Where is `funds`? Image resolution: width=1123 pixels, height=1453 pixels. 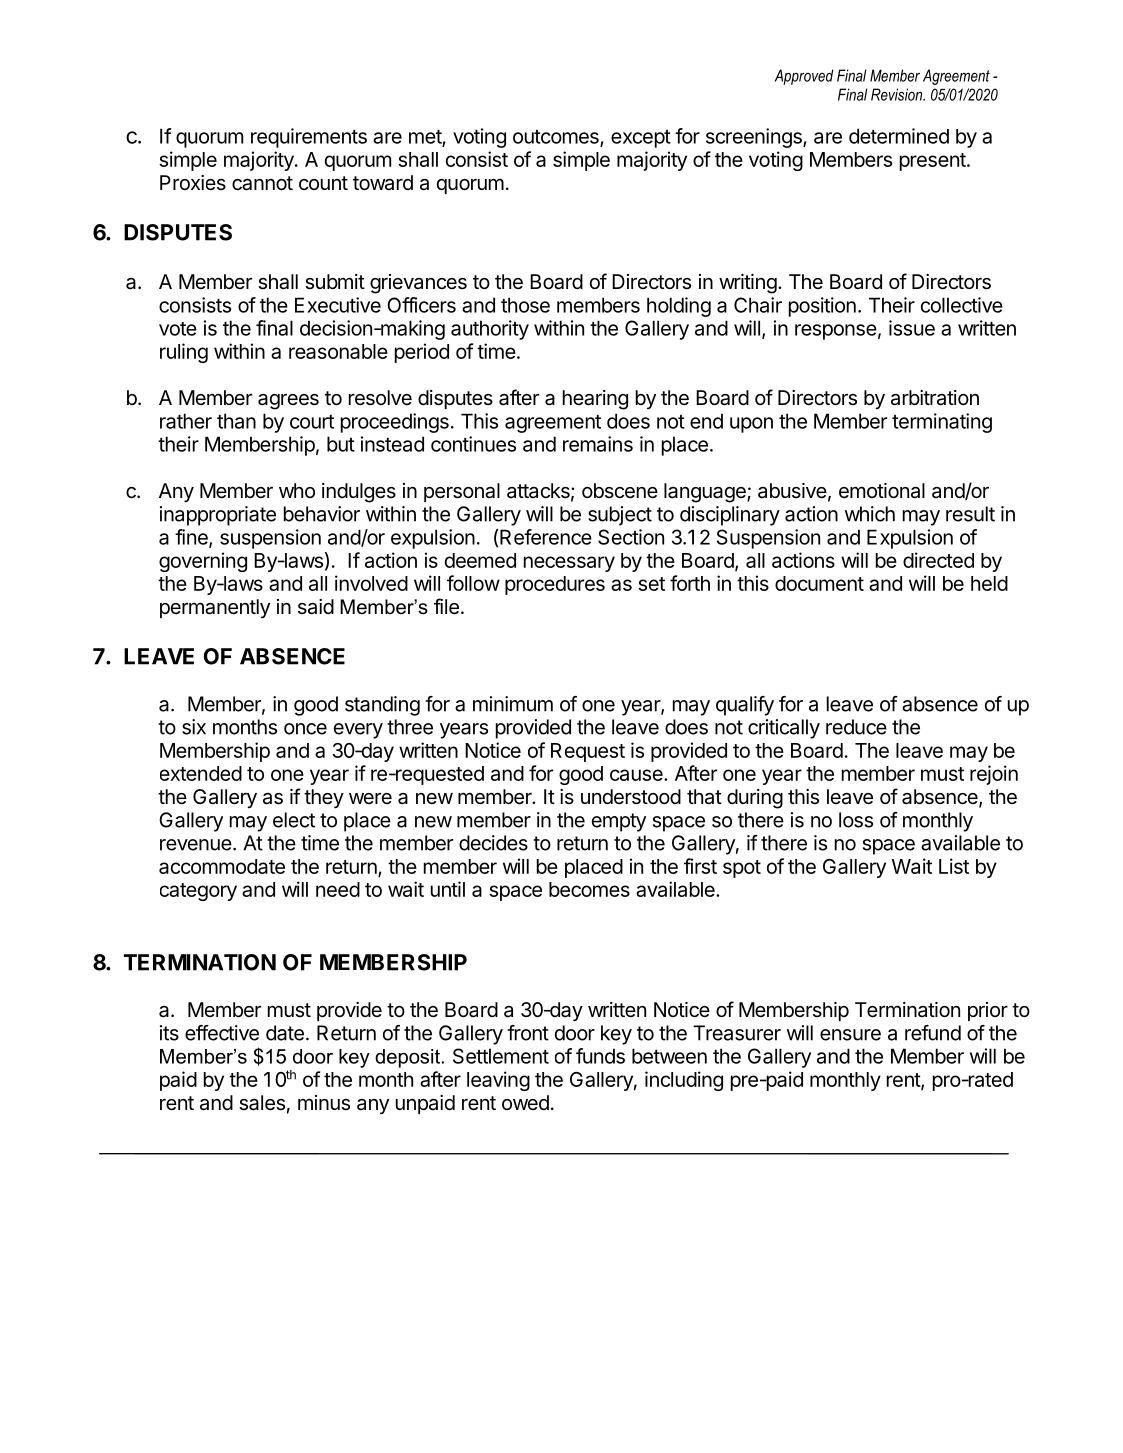 funds is located at coordinates (600, 1056).
